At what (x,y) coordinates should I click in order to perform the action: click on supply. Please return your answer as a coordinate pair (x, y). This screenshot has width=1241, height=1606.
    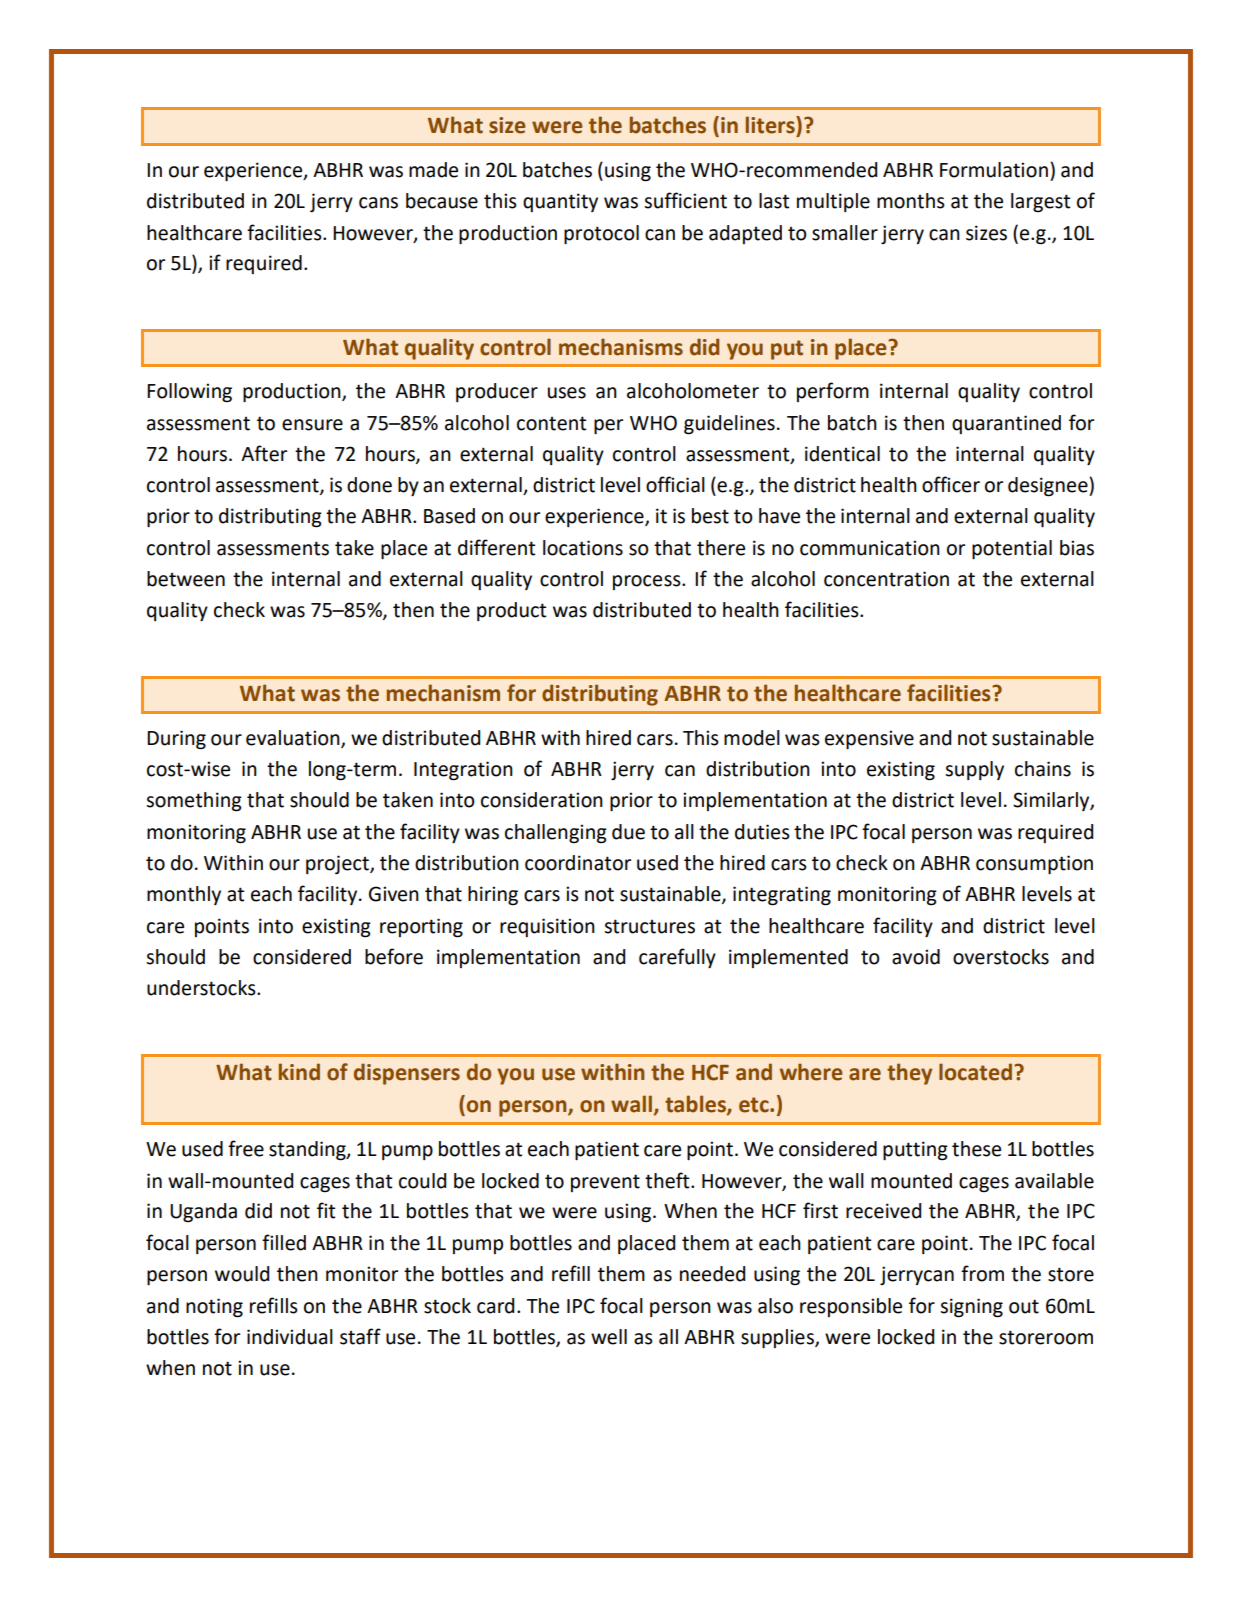
    Looking at the image, I should click on (974, 770).
